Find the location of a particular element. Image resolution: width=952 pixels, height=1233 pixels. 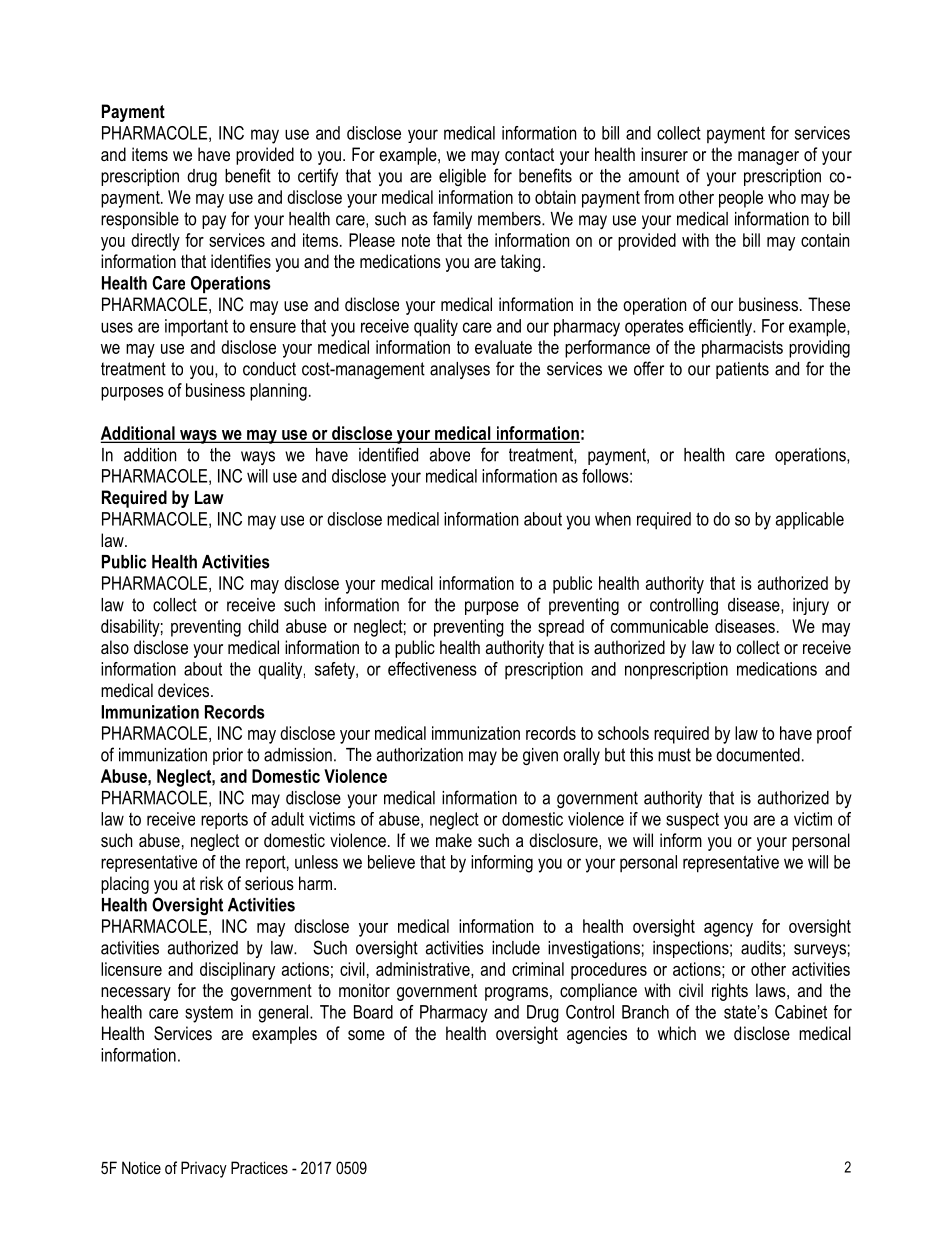

some is located at coordinates (366, 1035).
